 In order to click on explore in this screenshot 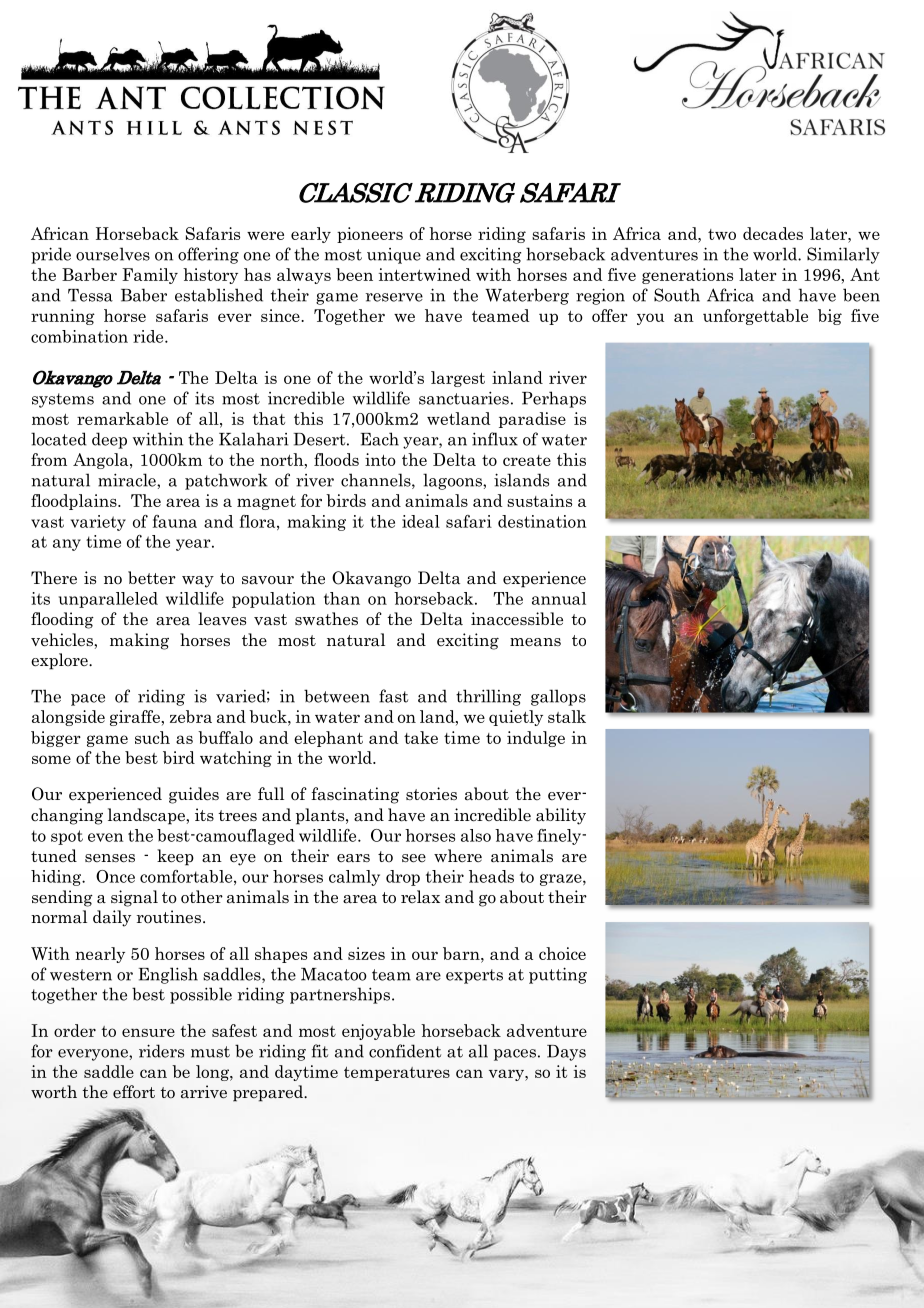, I will do `click(60, 661)`.
